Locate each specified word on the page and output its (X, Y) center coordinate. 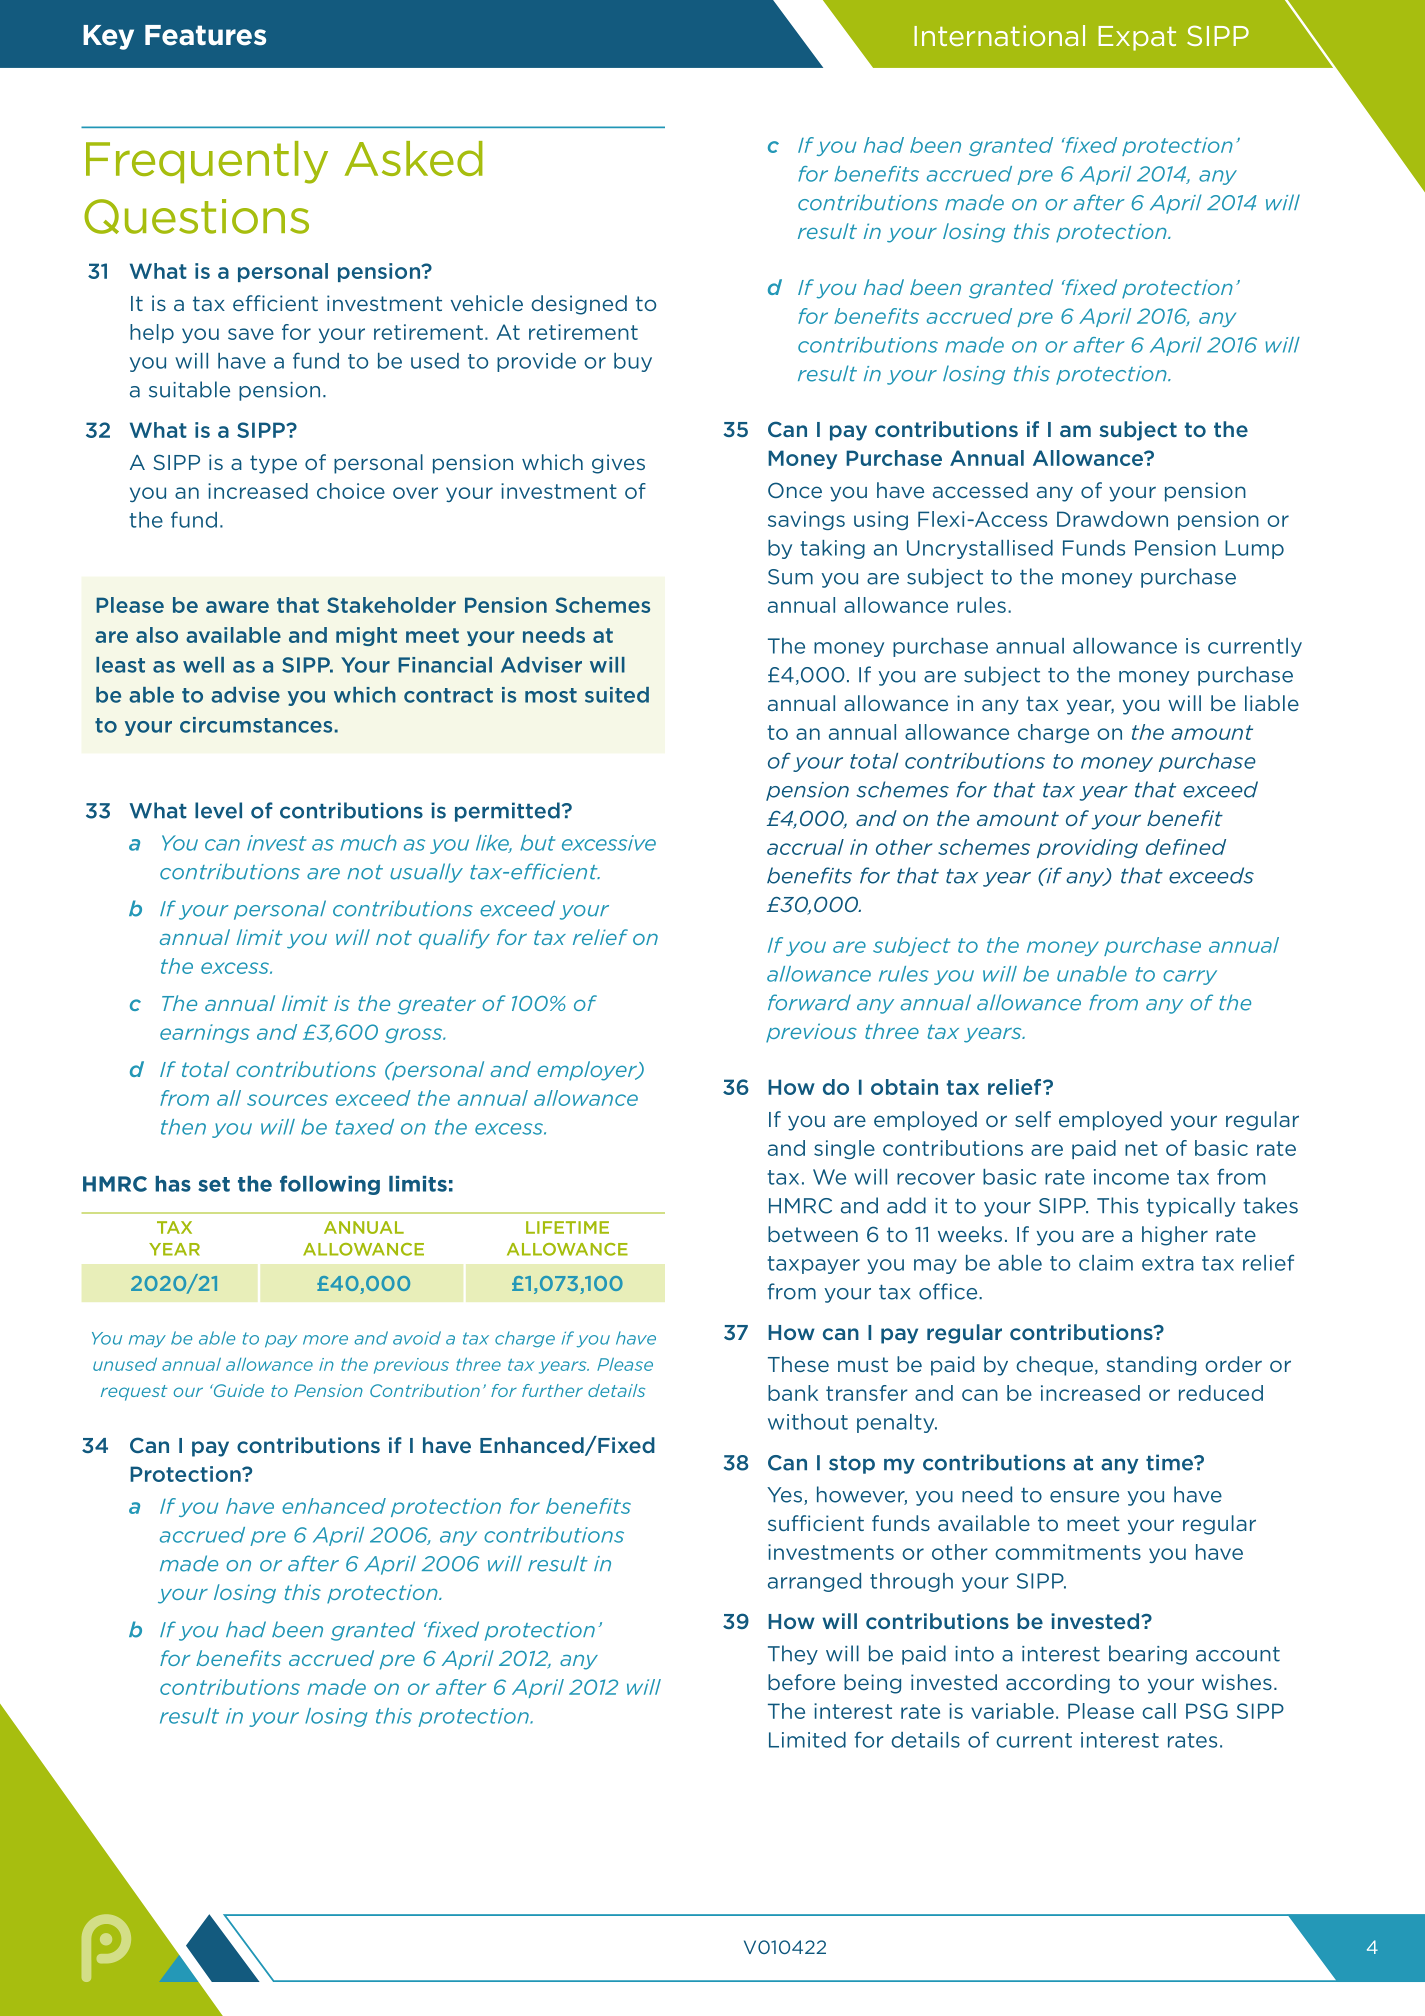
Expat (1137, 38)
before (801, 1682)
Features (205, 35)
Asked (414, 158)
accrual (805, 847)
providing (1087, 848)
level (218, 810)
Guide (238, 1390)
